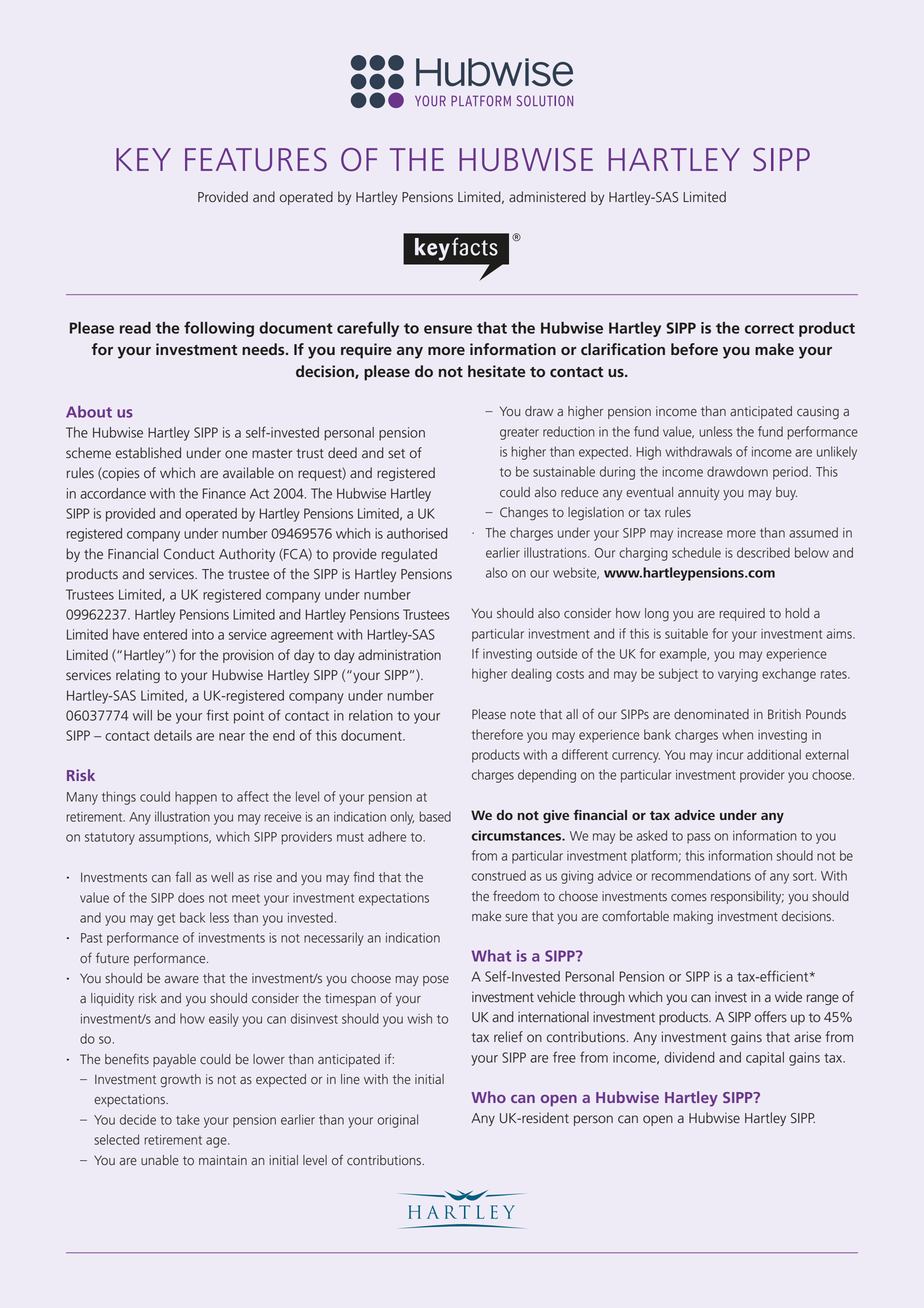  I want to click on Who, so click(488, 1097).
